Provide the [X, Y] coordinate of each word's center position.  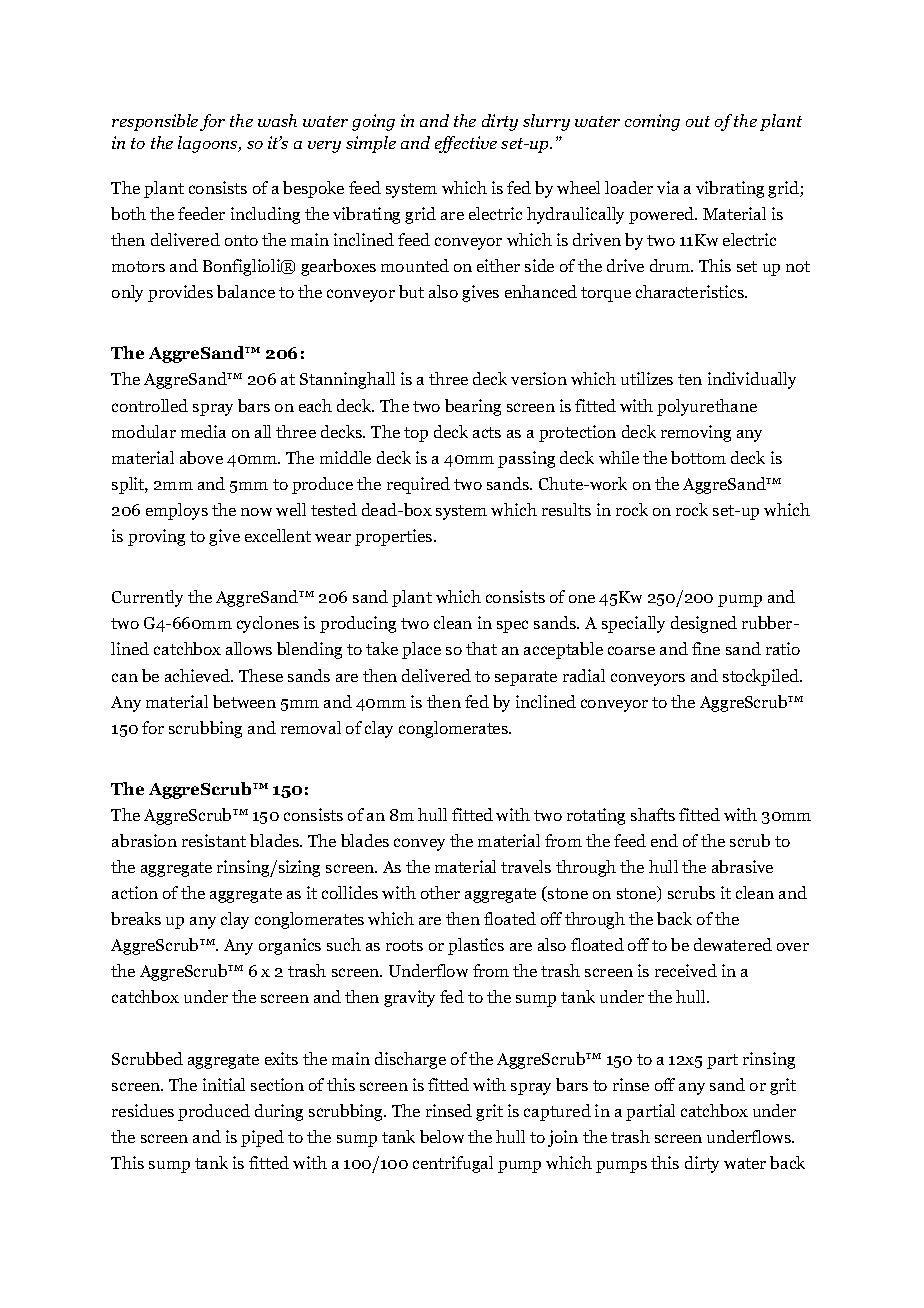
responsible [155, 122]
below [442, 1136]
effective [466, 144]
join [563, 1138]
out [698, 121]
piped [262, 1138]
